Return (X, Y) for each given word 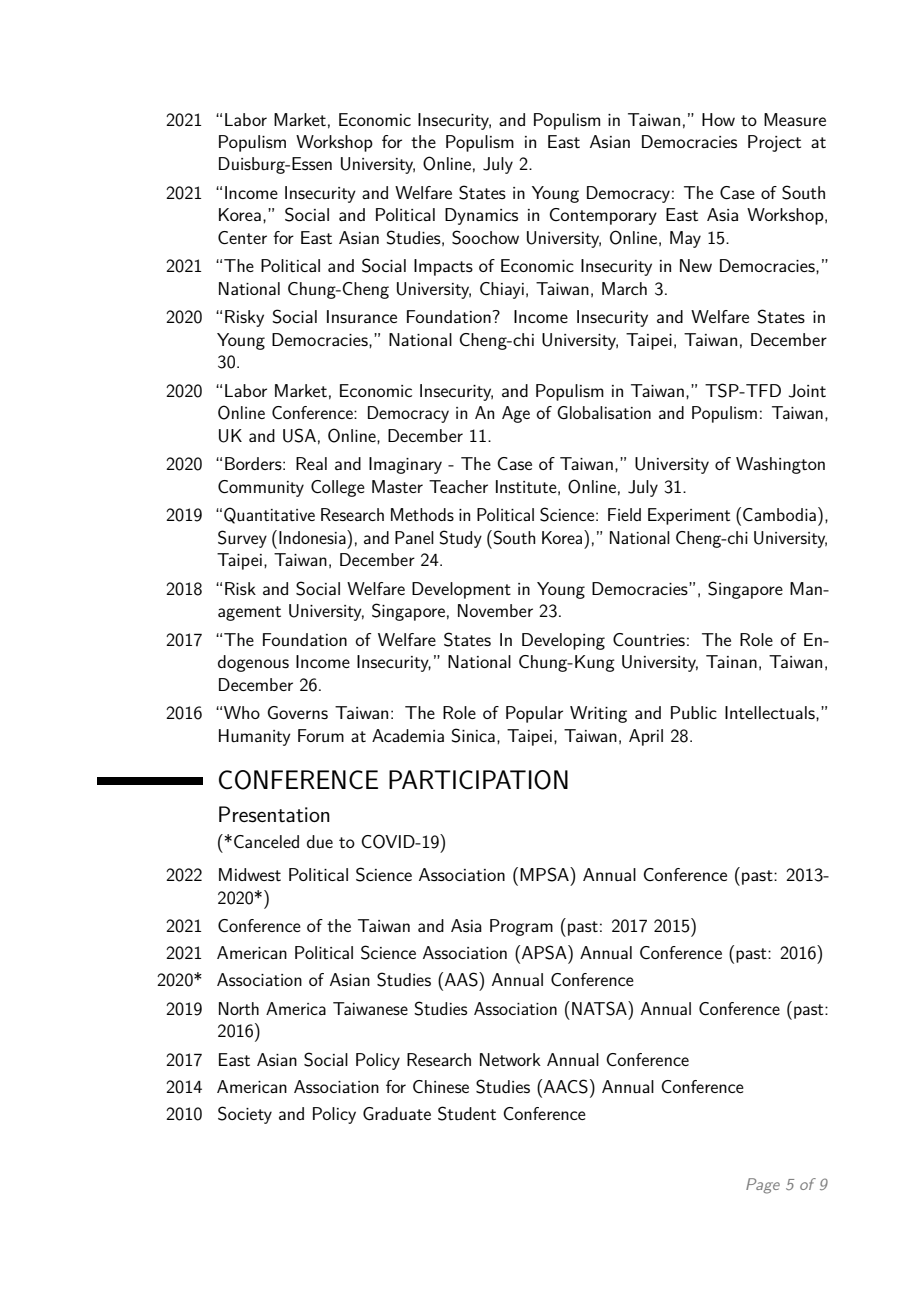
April (646, 737)
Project (774, 143)
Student (467, 1113)
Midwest (250, 874)
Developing (563, 641)
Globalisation (604, 412)
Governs (298, 712)
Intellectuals (771, 712)
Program (521, 927)
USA (299, 435)
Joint (807, 391)
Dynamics (481, 216)
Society (245, 1115)
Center (242, 237)
